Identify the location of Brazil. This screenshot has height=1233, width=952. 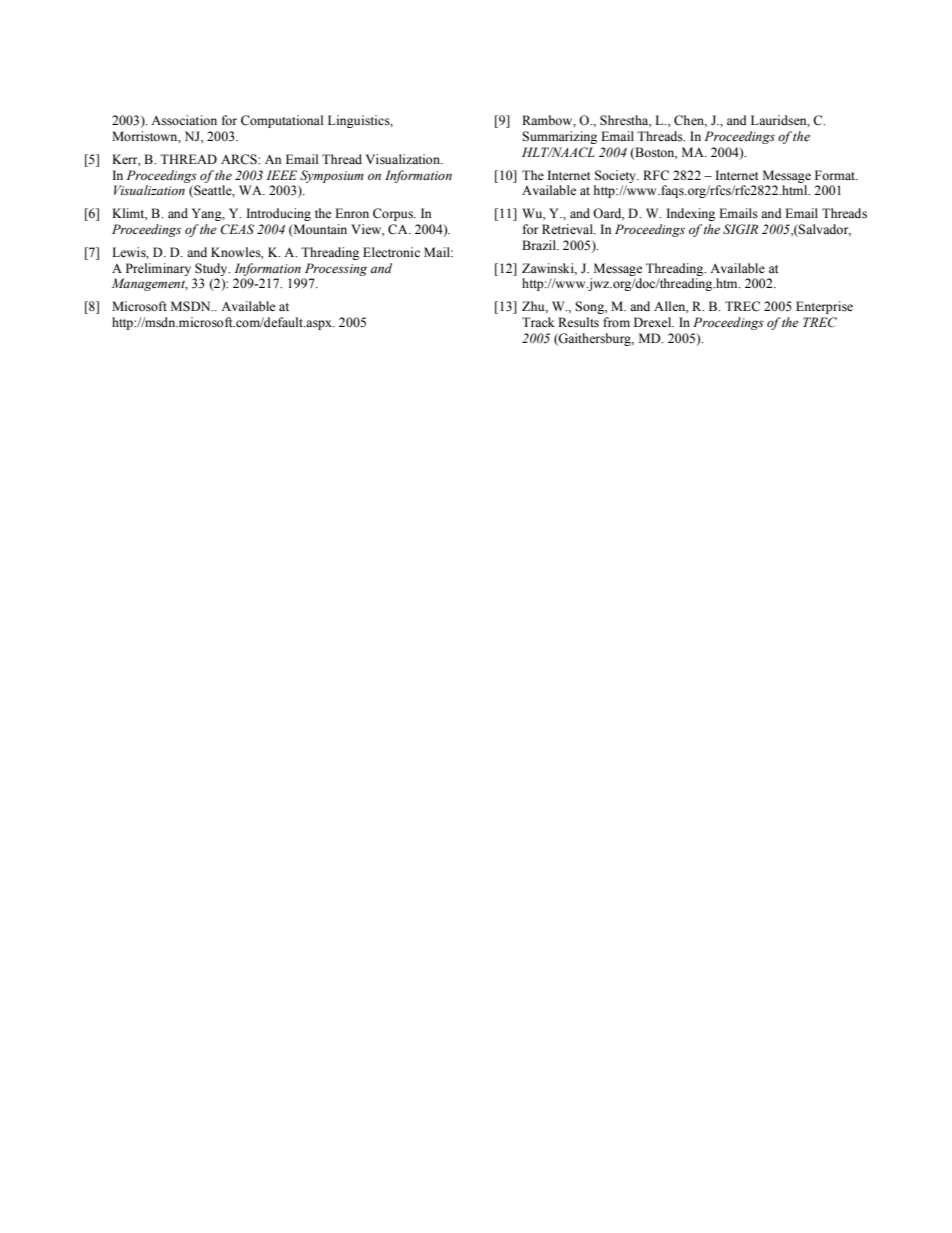
(540, 245).
